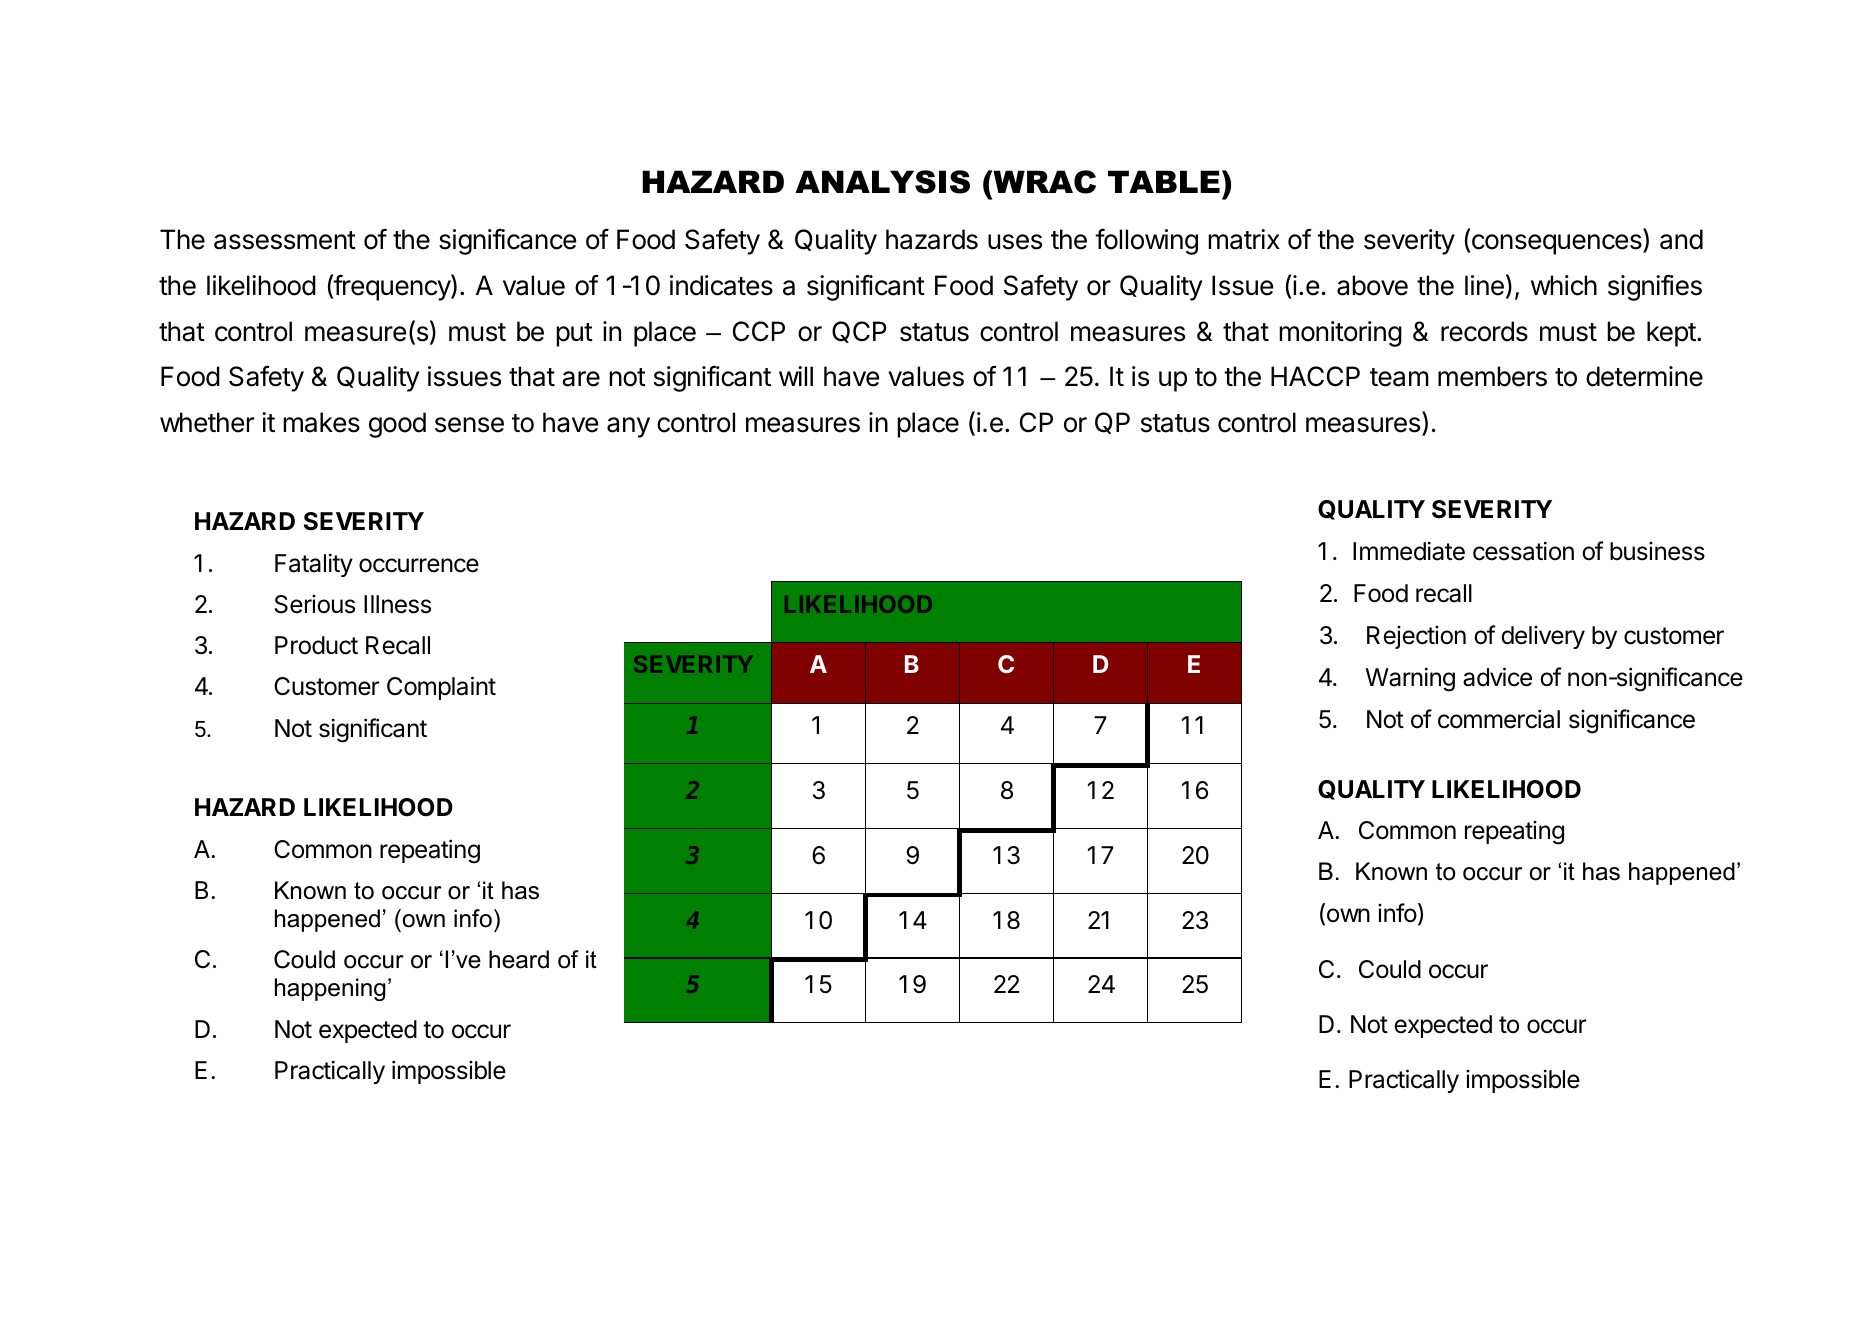  What do you see at coordinates (330, 989) in the document?
I see `happening` at bounding box center [330, 989].
